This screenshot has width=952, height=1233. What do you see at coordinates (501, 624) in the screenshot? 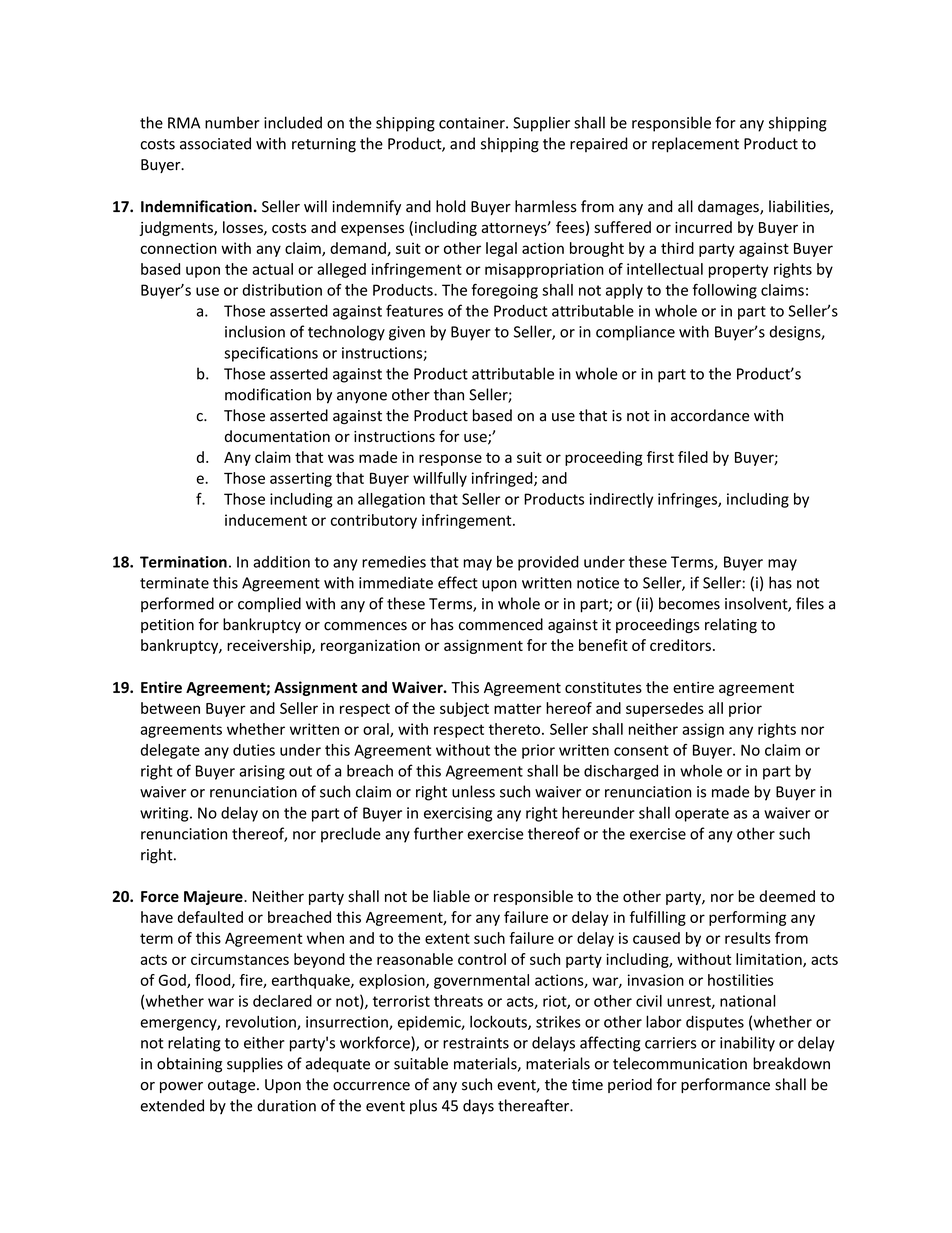
I see `commenced` at bounding box center [501, 624].
